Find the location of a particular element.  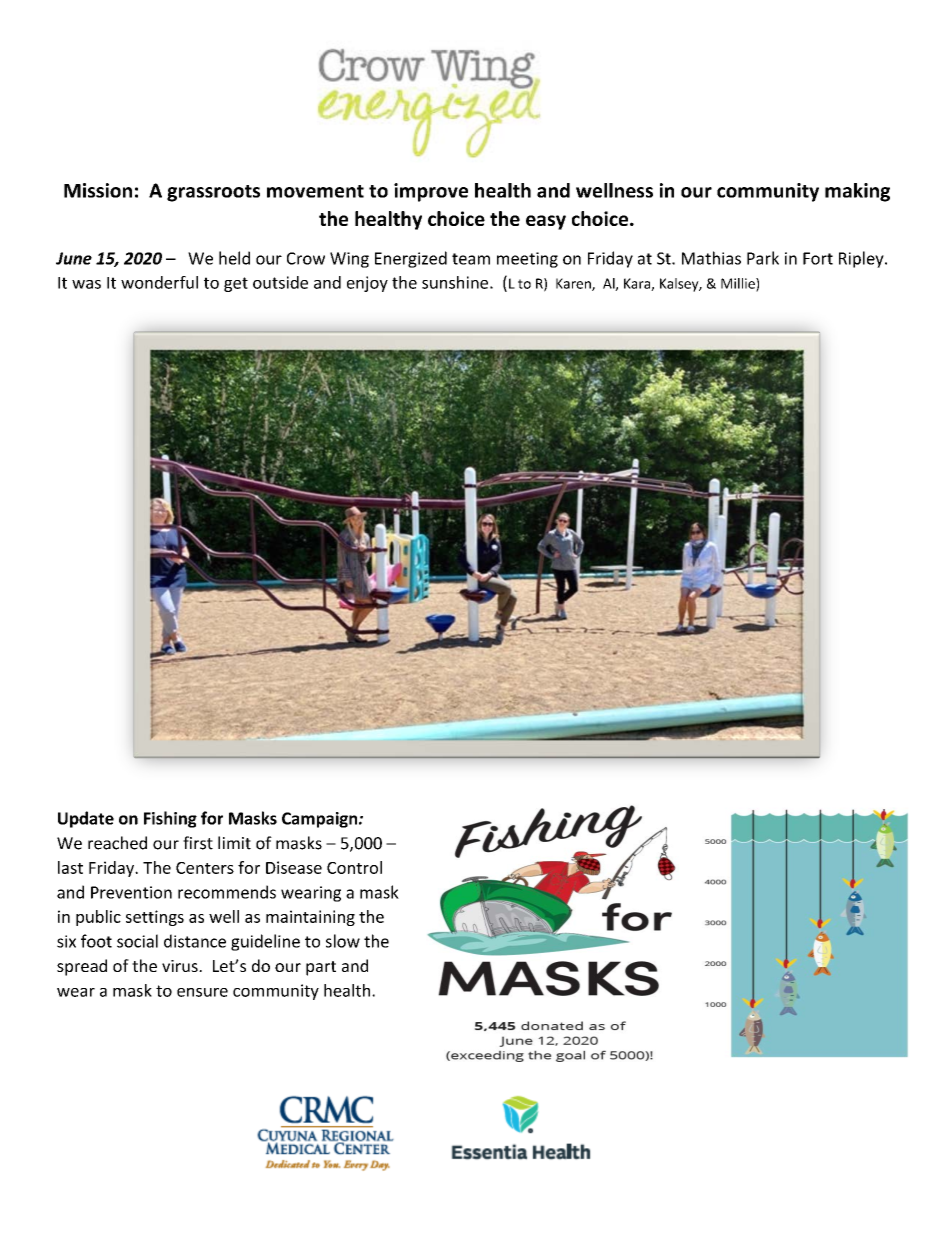

Disease is located at coordinates (294, 867).
